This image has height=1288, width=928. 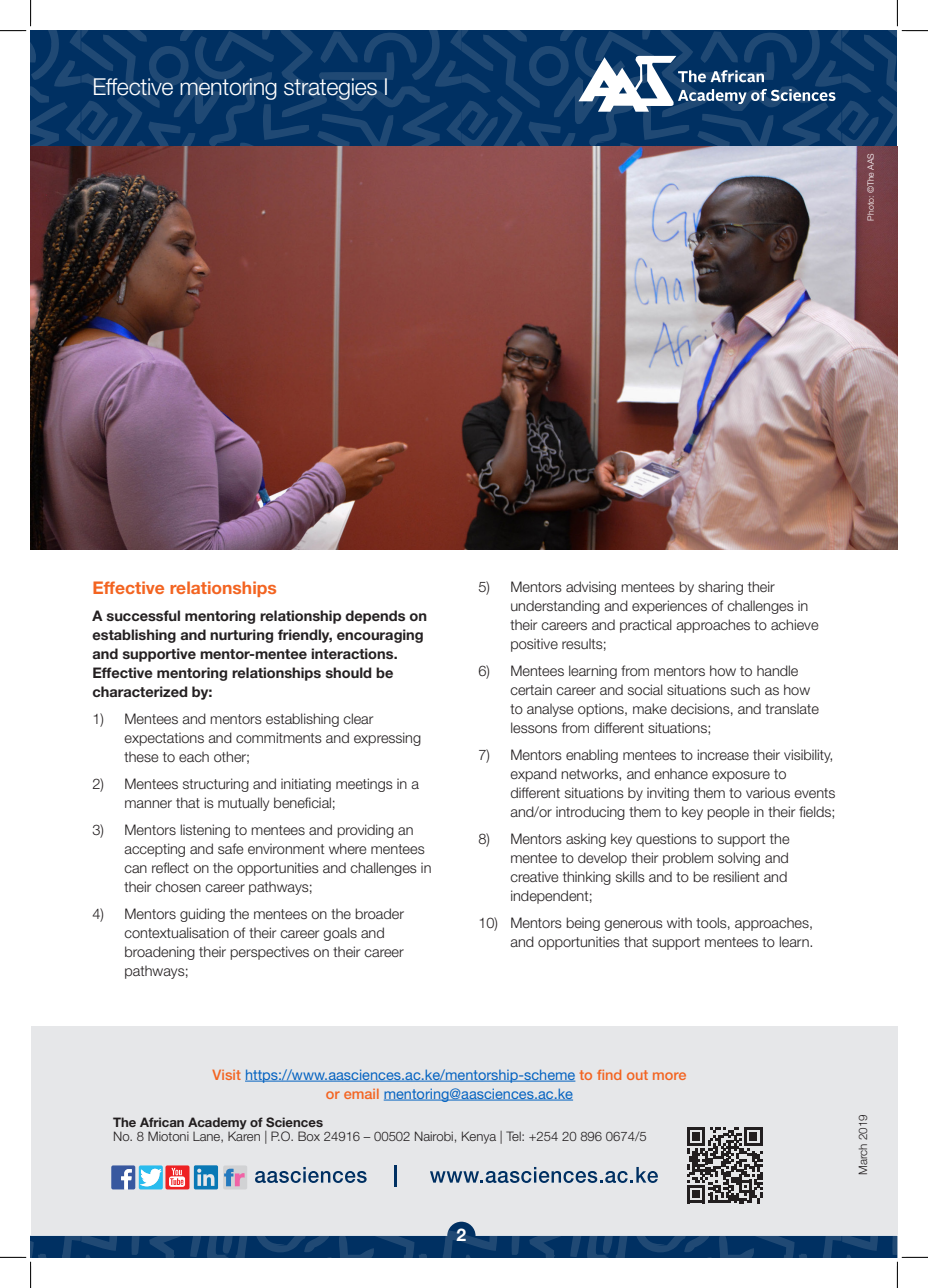 What do you see at coordinates (143, 615) in the image?
I see `successful` at bounding box center [143, 615].
